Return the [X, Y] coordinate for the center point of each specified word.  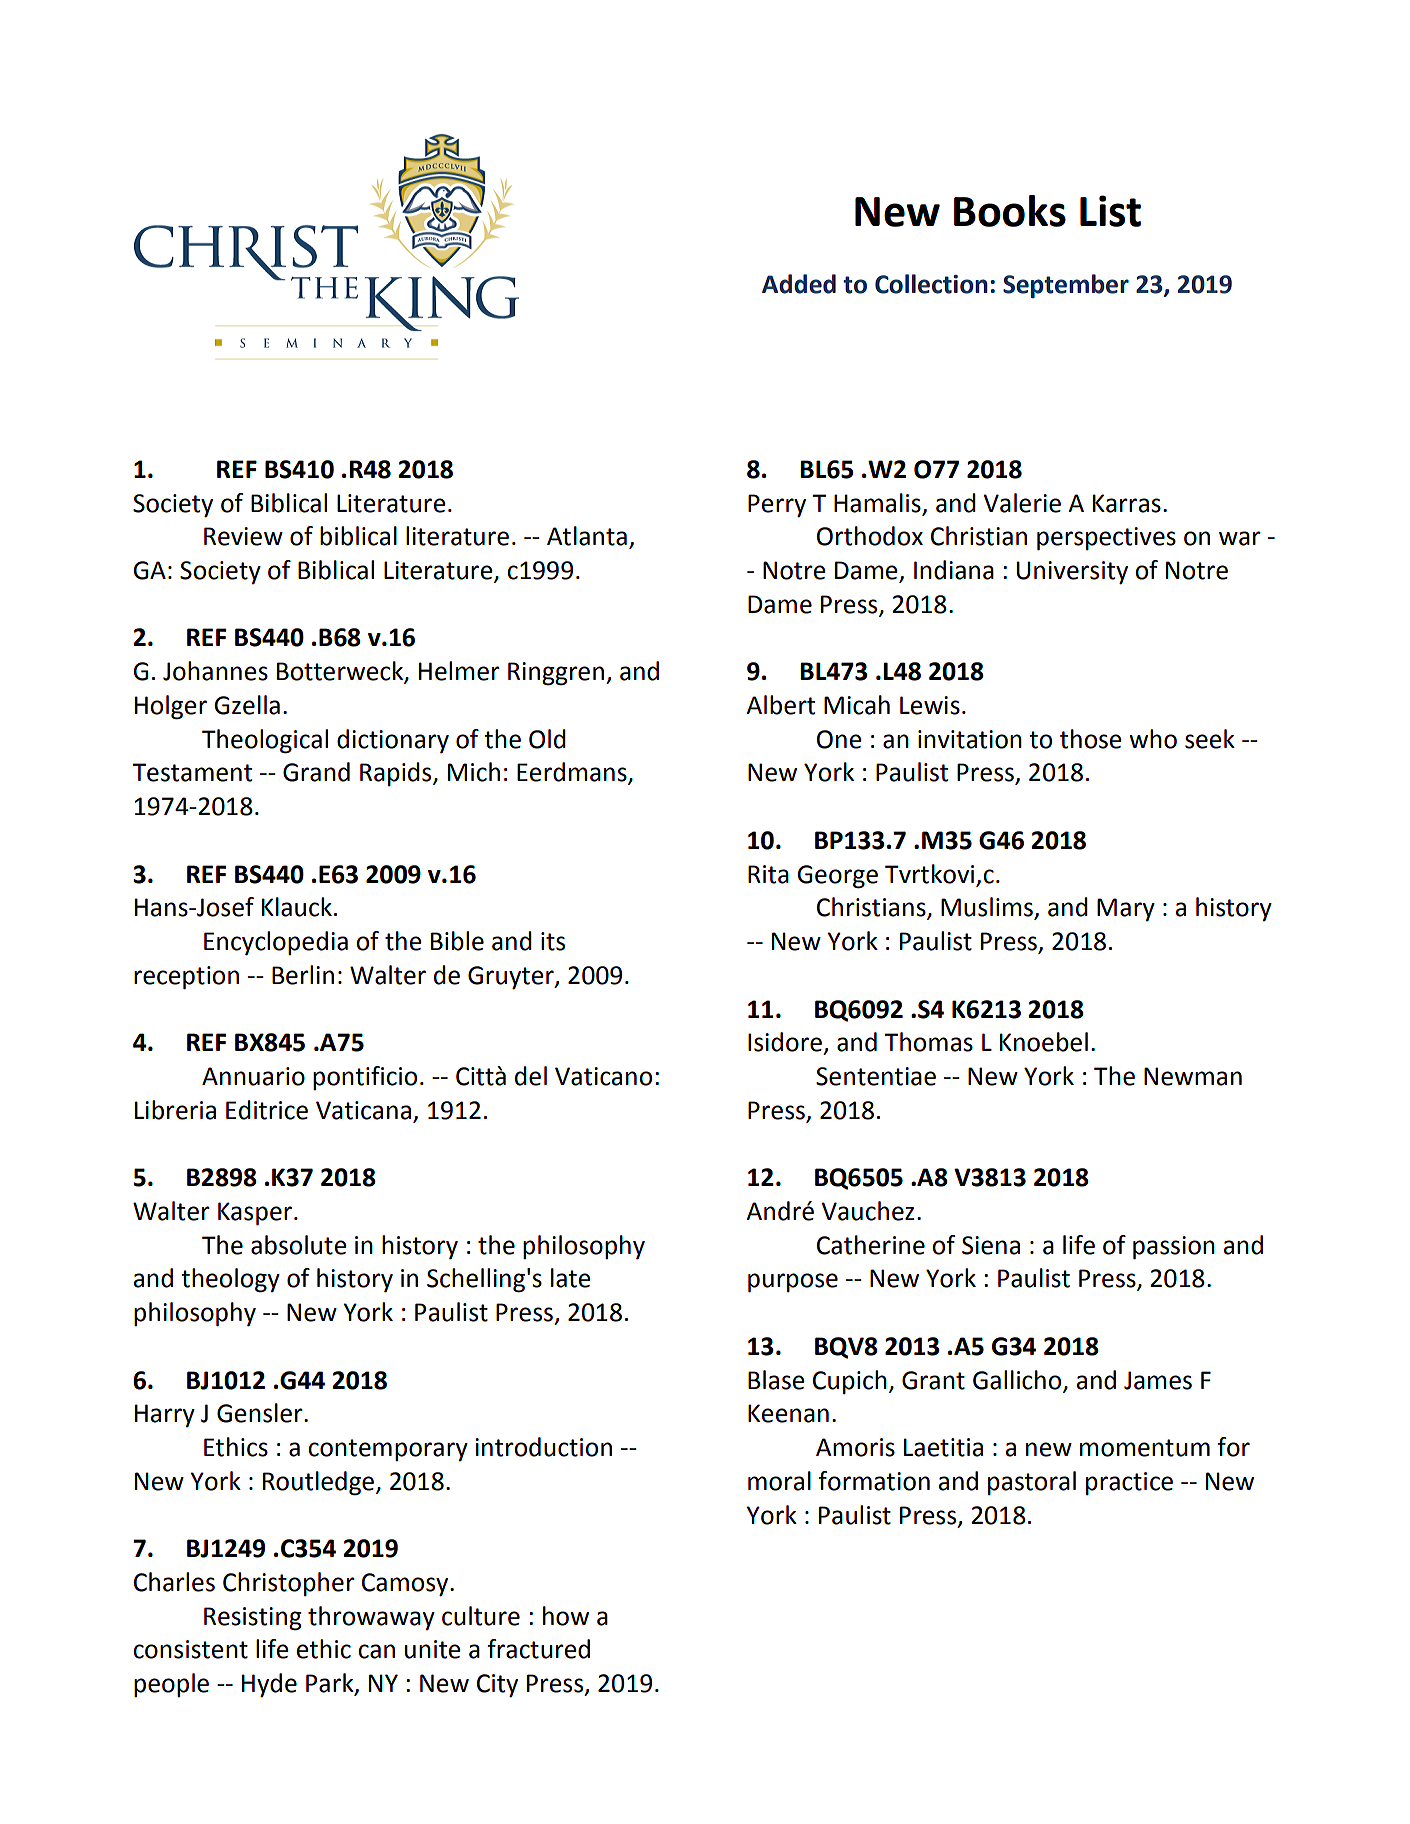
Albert [780, 705]
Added [799, 284]
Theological [265, 741]
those [1091, 739]
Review [243, 536]
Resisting [253, 1619]
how [566, 1616]
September [1066, 286]
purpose [793, 1283]
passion [1174, 1248]
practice [1129, 1483]
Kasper [255, 1214]
